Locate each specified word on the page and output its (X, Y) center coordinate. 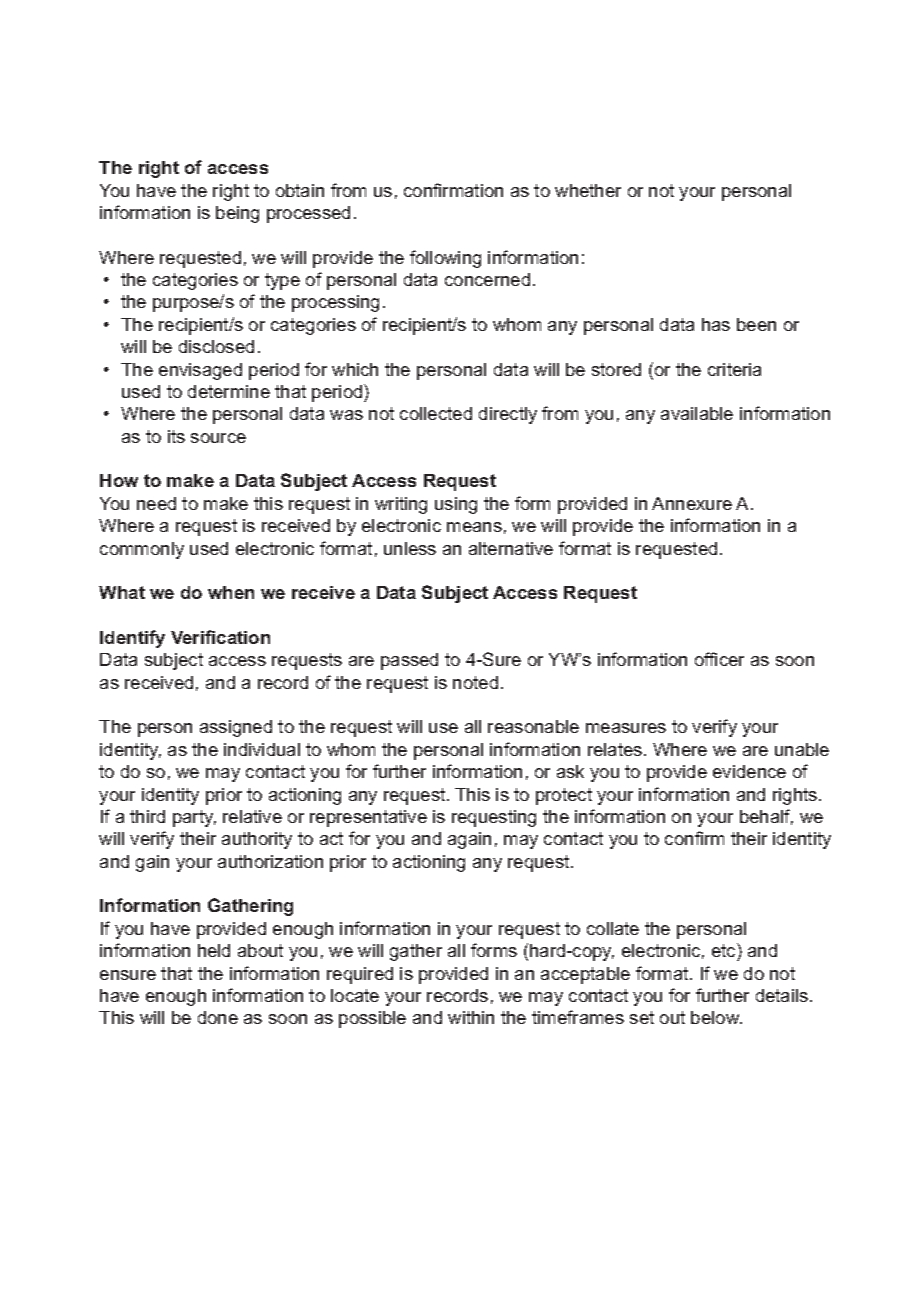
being (237, 214)
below (716, 1017)
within (471, 1017)
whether (588, 190)
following (445, 259)
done (218, 1017)
